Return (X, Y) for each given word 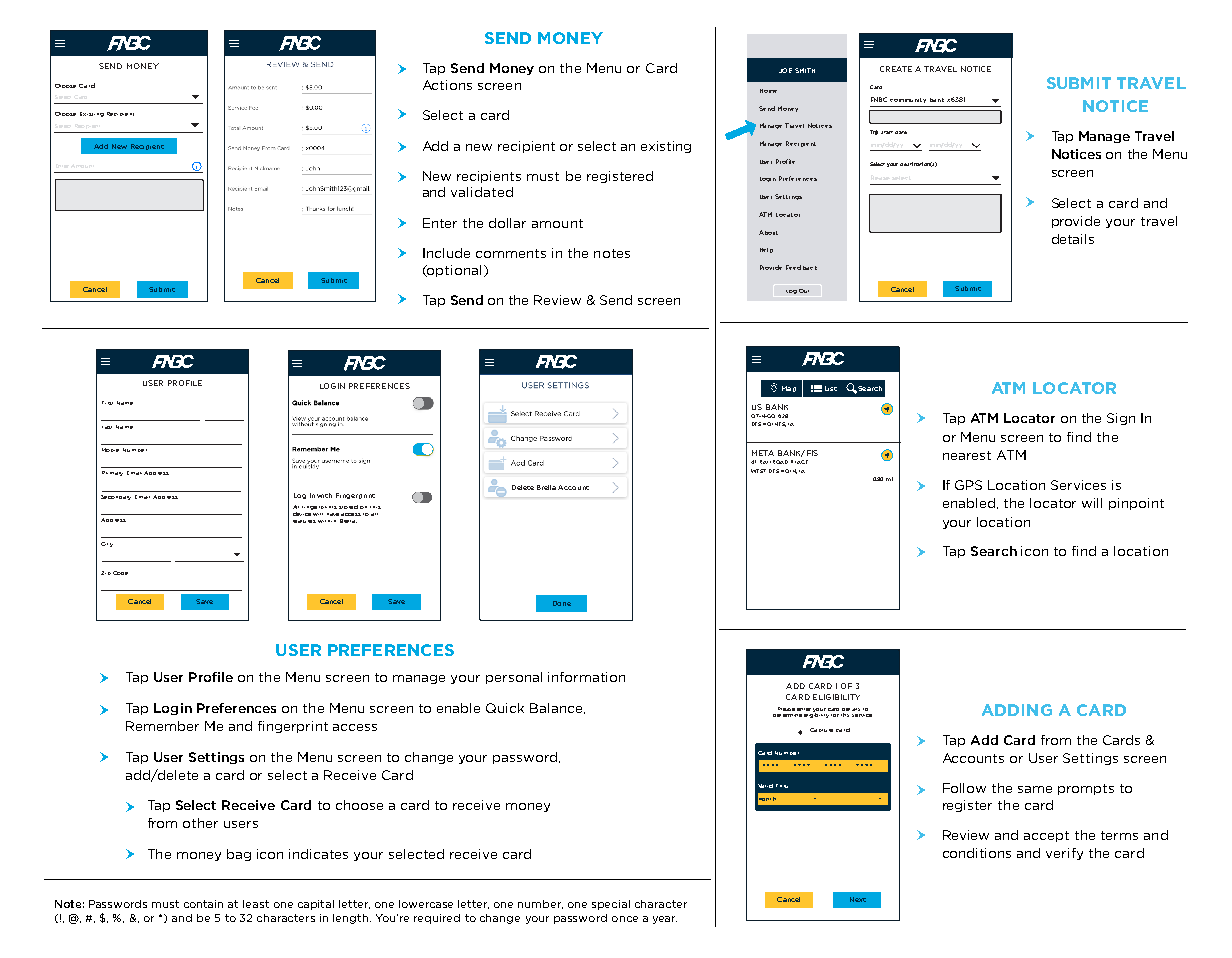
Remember (162, 726)
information (586, 677)
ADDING (1017, 710)
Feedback (801, 267)
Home (768, 91)
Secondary (116, 497)
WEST (758, 471)
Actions (447, 85)
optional (453, 271)
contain (203, 904)
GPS (968, 485)
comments (511, 253)
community (908, 100)
